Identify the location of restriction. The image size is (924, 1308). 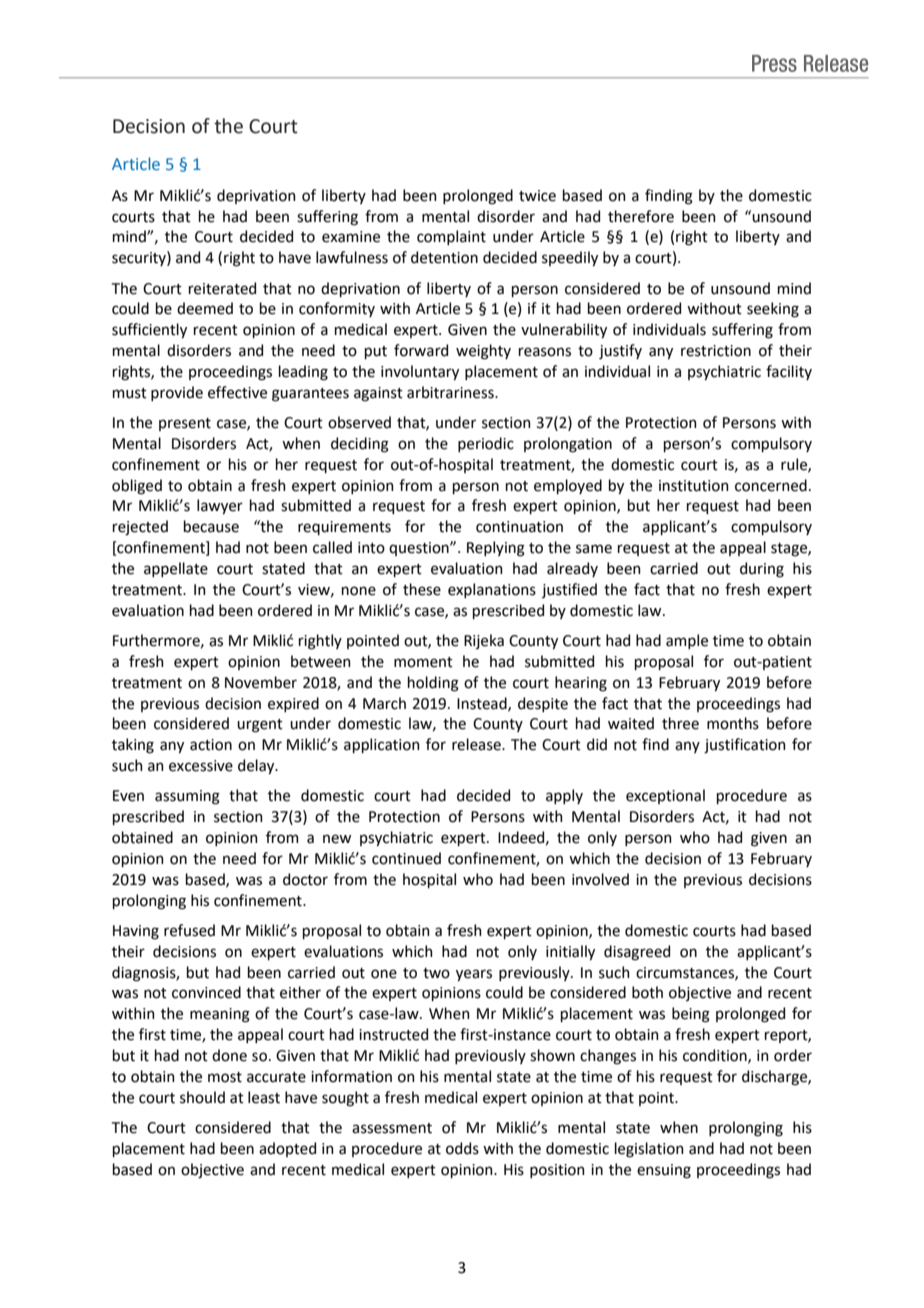
(716, 351).
